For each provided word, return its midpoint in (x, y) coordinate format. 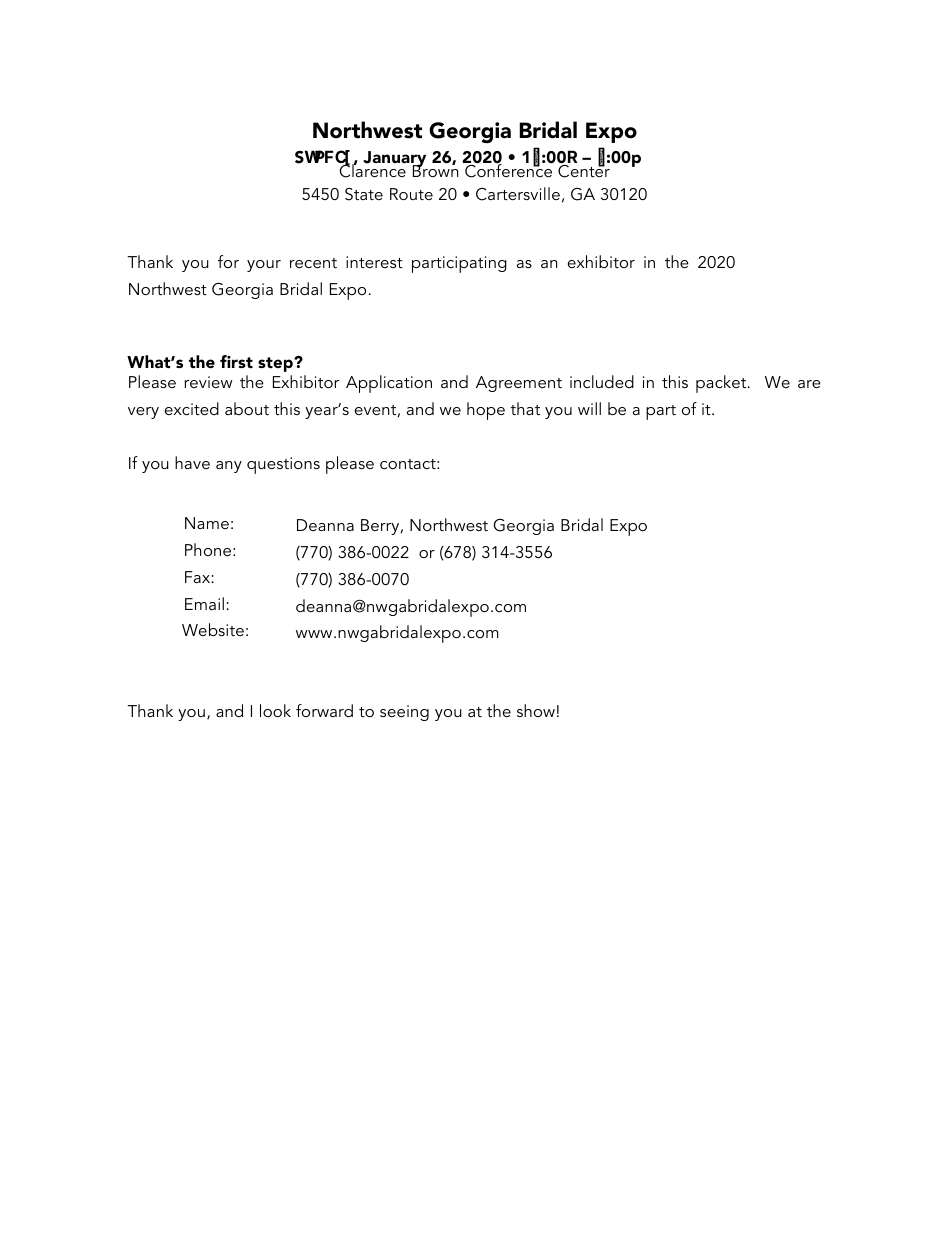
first (236, 361)
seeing (404, 713)
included (602, 381)
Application (389, 384)
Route (411, 194)
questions (283, 465)
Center (584, 170)
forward (324, 710)
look (275, 710)
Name (207, 523)
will (589, 408)
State (364, 194)
